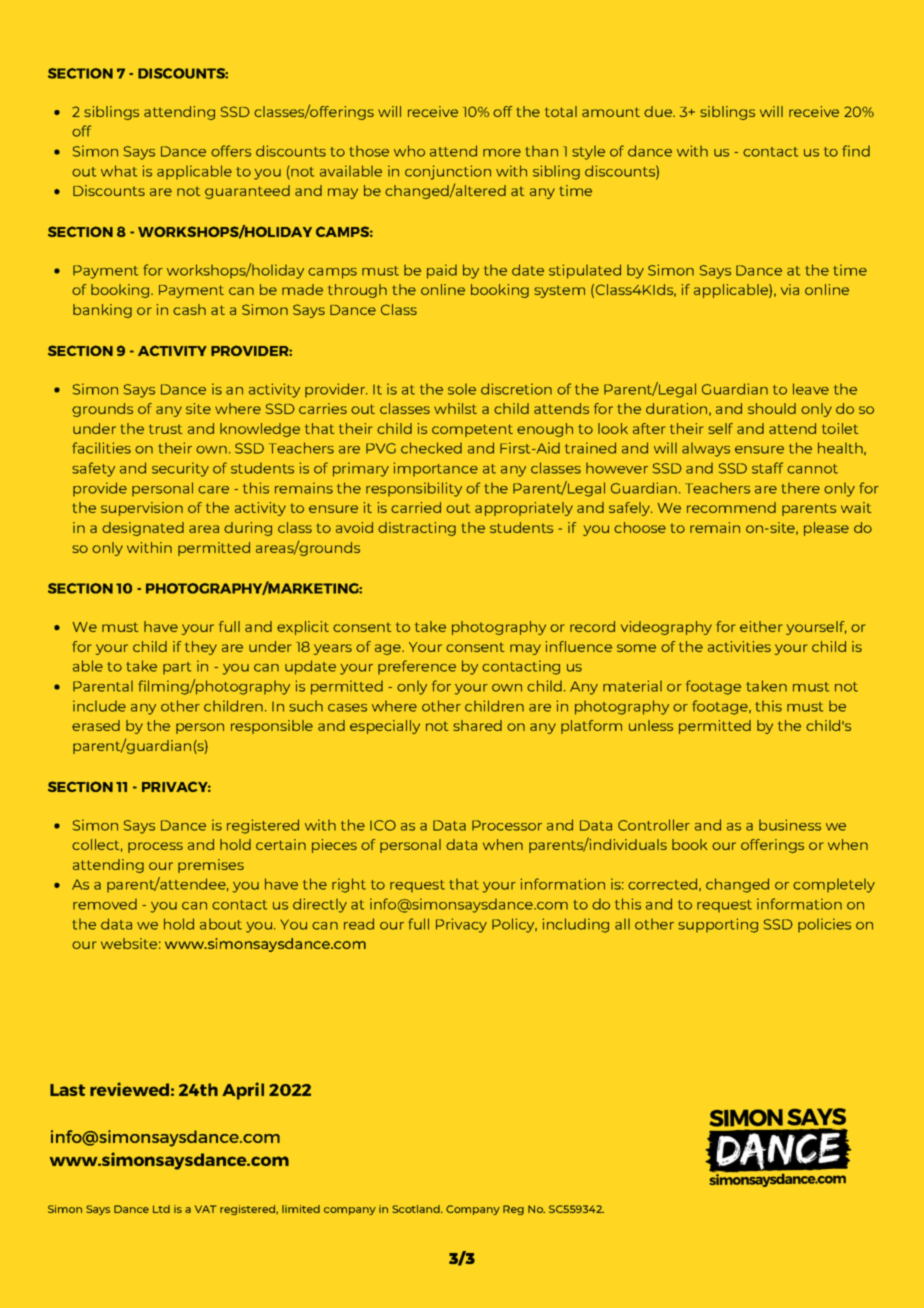  What do you see at coordinates (143, 529) in the screenshot?
I see `designated` at bounding box center [143, 529].
